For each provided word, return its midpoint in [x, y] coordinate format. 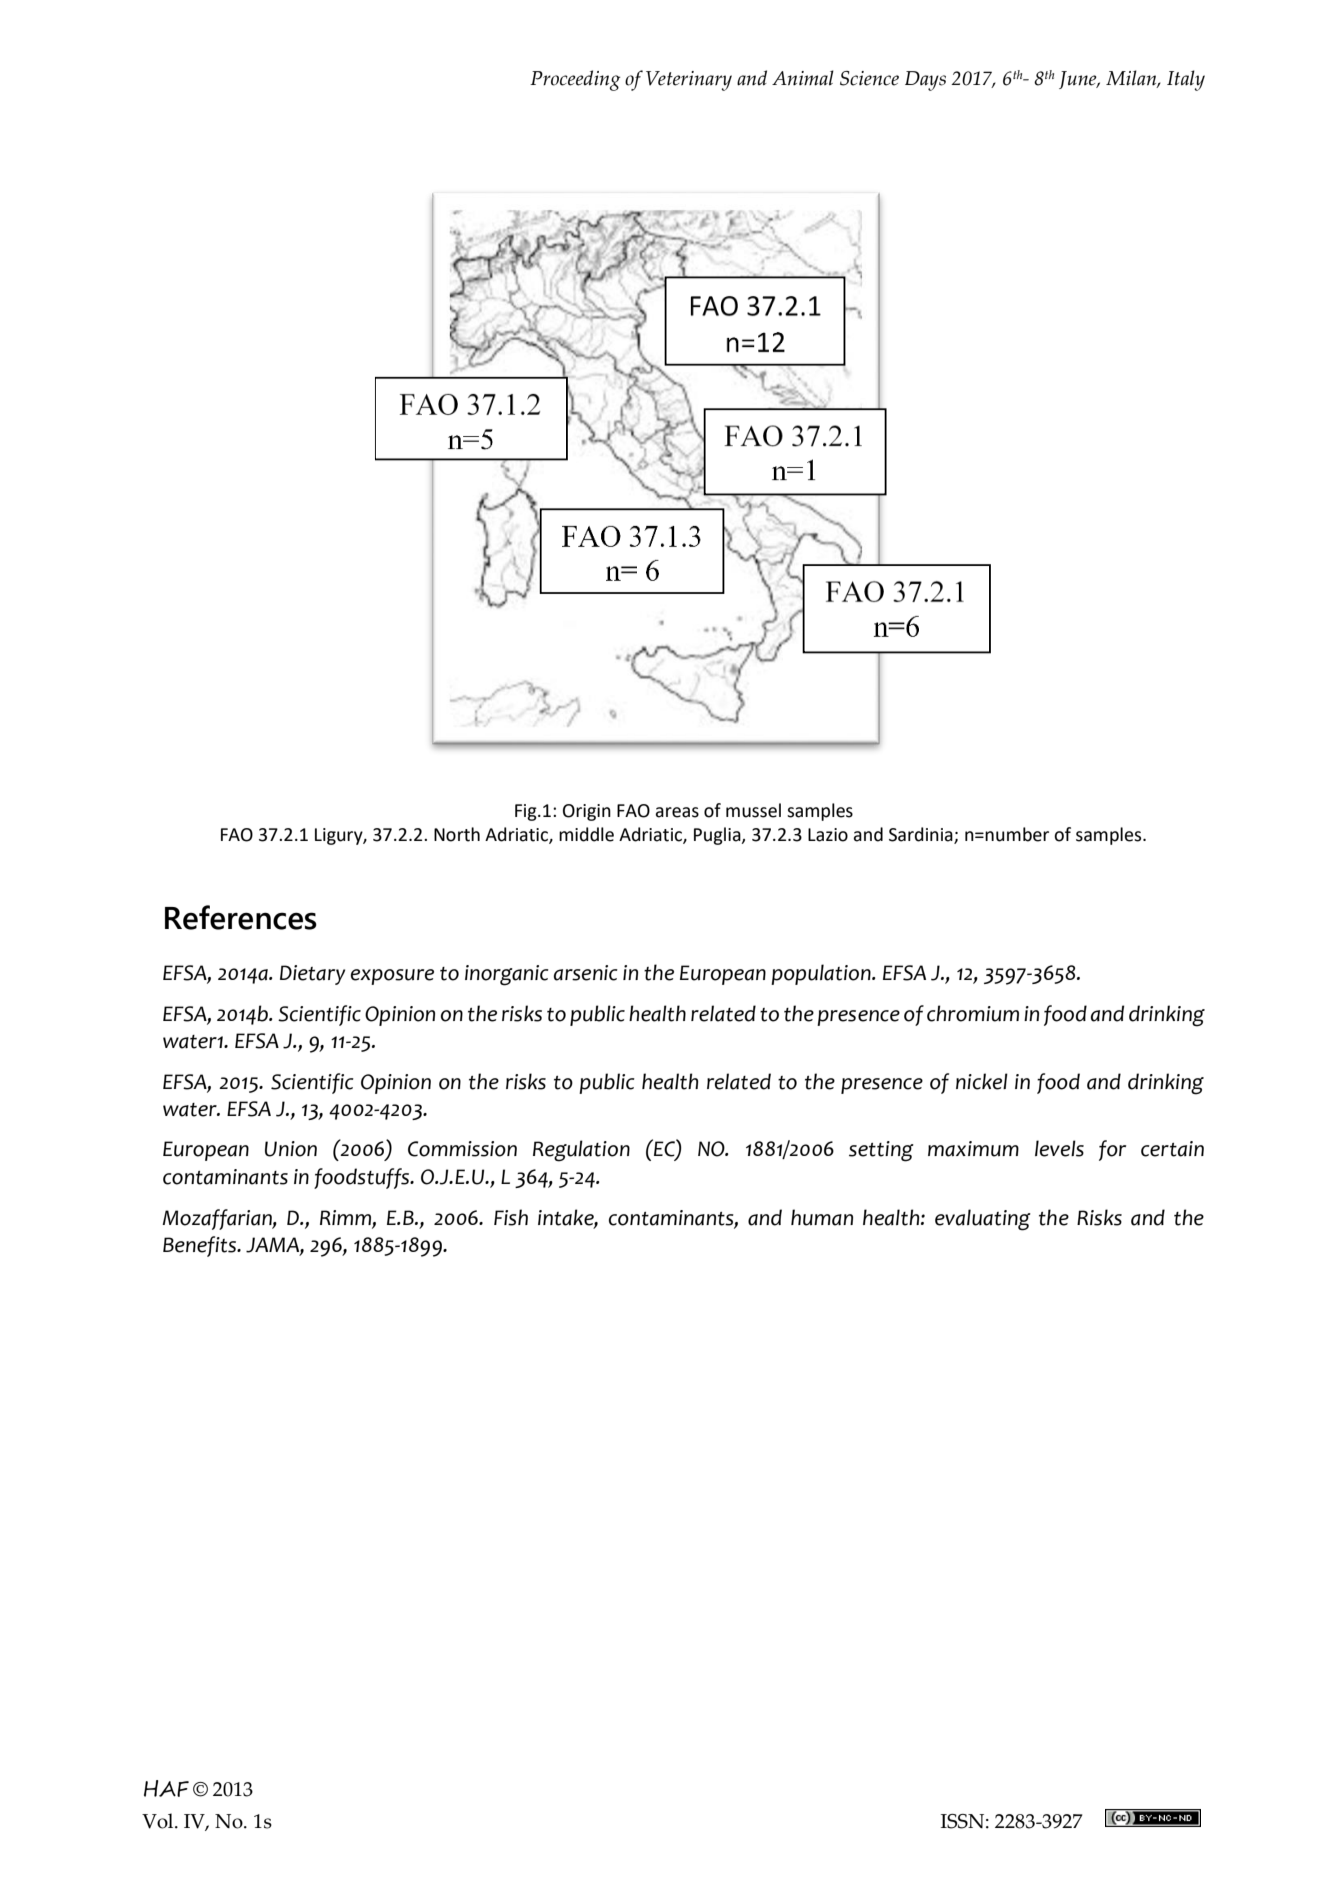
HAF [166, 1788]
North [457, 834]
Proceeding [575, 80]
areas [677, 812]
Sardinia [922, 835]
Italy [1186, 80]
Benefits [201, 1246]
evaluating [983, 1220]
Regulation [581, 1151]
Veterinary [689, 81]
